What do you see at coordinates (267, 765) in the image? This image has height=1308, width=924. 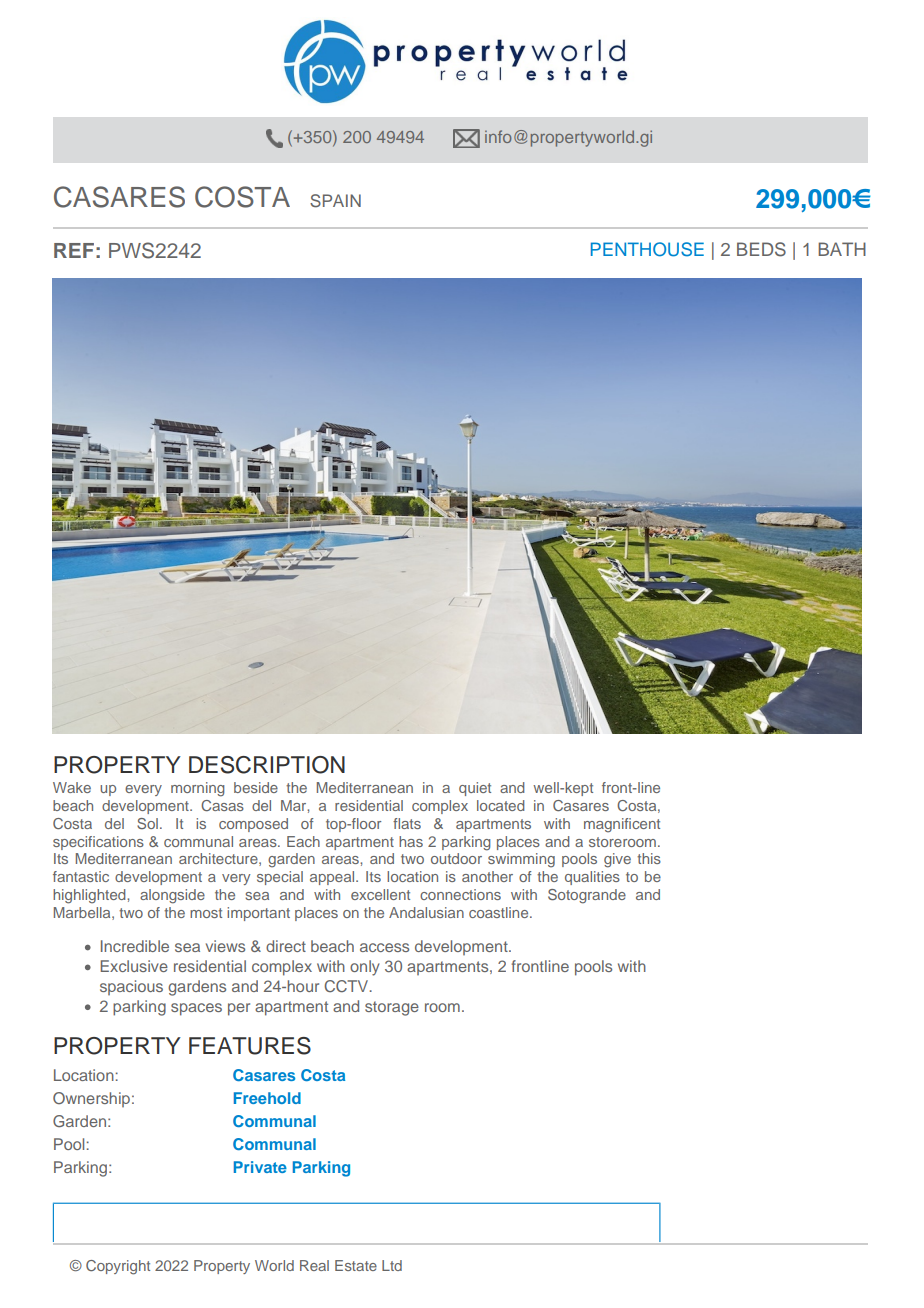 I see `DESCRIPTION` at bounding box center [267, 765].
